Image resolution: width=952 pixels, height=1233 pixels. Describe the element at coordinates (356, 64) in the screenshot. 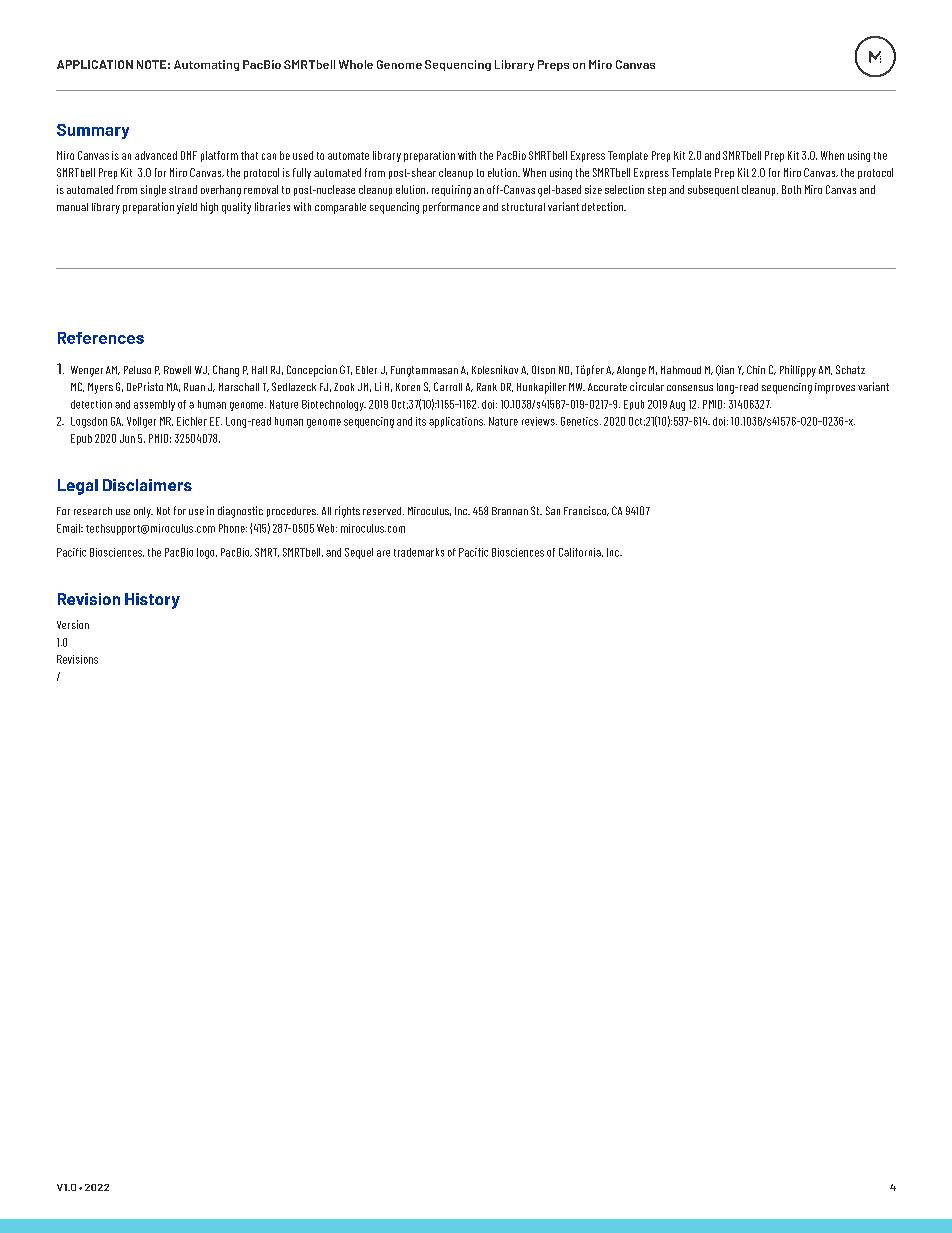

I see `Whole` at that location.
